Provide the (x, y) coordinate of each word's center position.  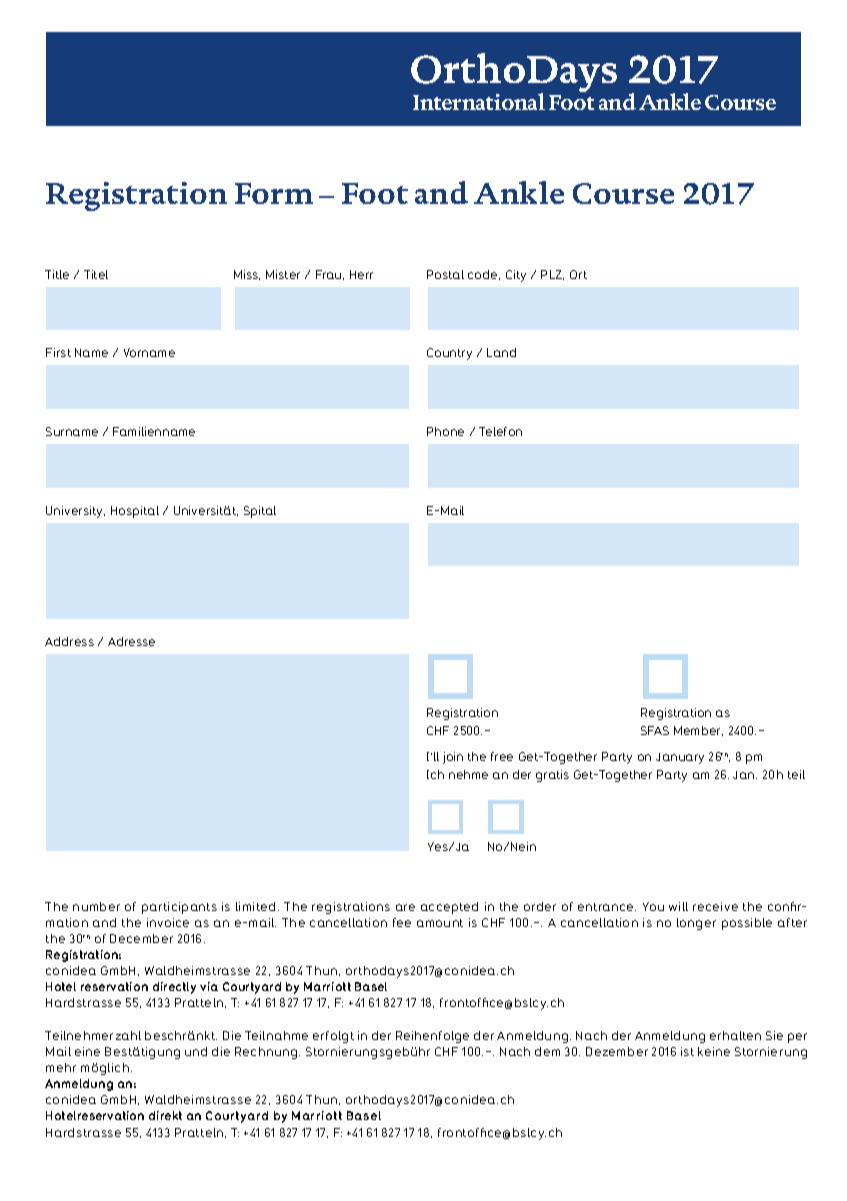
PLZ (552, 275)
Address (69, 641)
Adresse (131, 641)
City (516, 276)
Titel (96, 274)
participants (179, 908)
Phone (445, 431)
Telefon (500, 431)
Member (698, 731)
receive (715, 906)
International (479, 101)
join (453, 758)
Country (449, 354)
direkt (165, 1115)
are (405, 907)
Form (274, 193)
